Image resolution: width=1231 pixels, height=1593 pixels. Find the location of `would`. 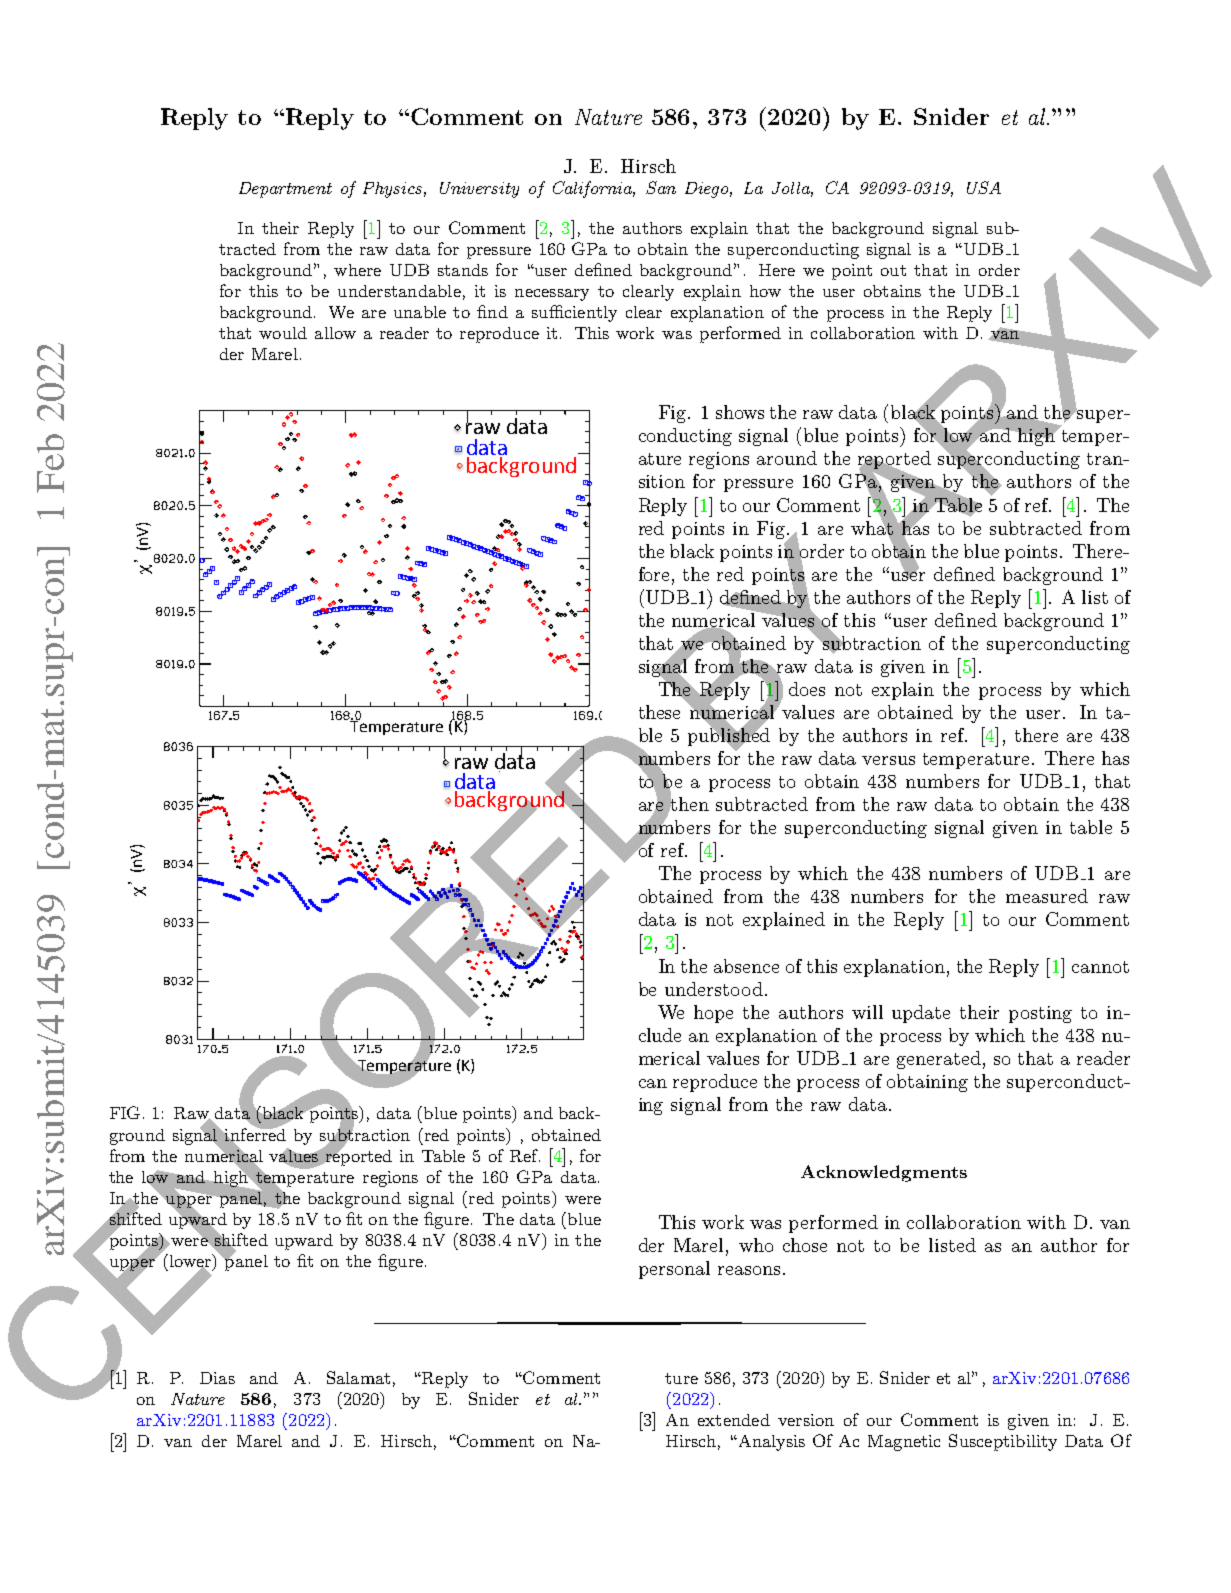

would is located at coordinates (283, 333).
